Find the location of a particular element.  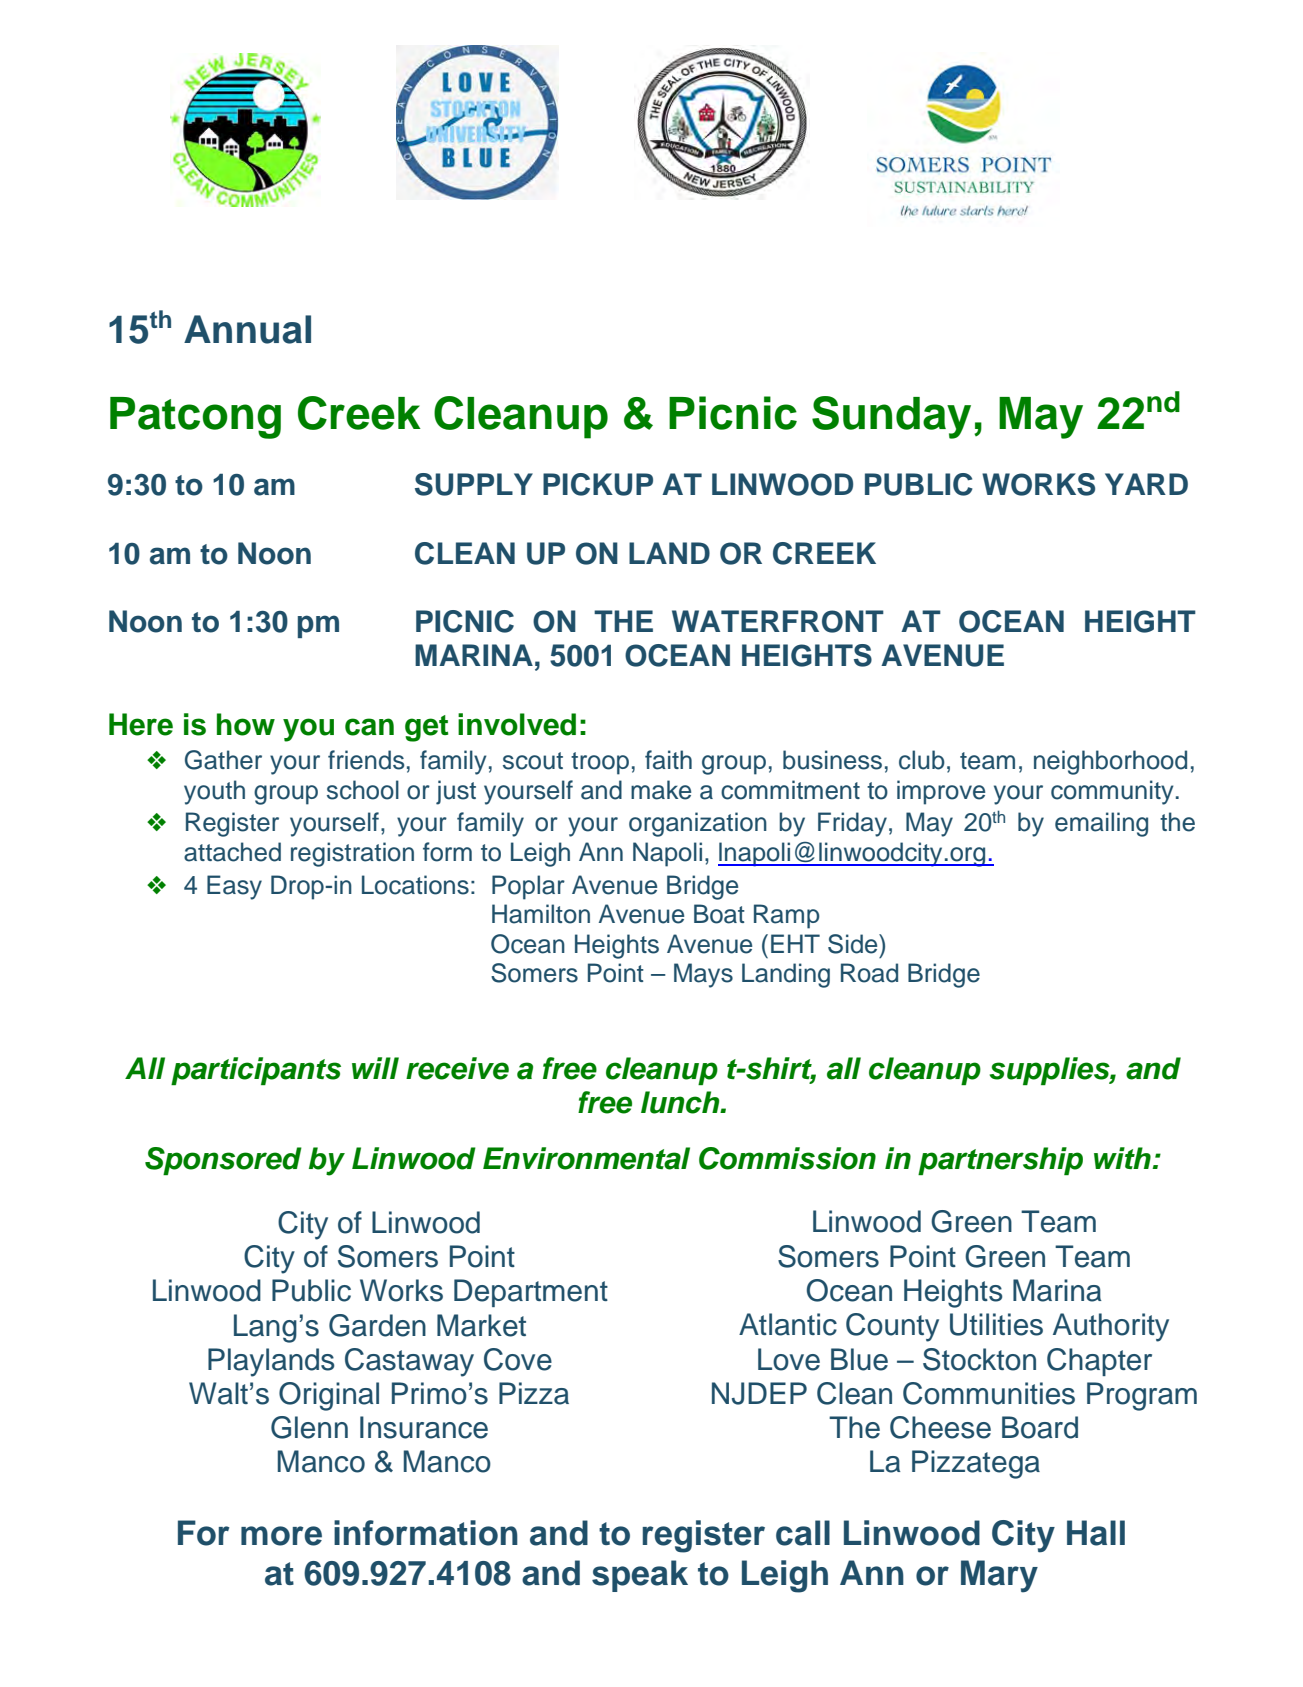

more is located at coordinates (281, 1536).
